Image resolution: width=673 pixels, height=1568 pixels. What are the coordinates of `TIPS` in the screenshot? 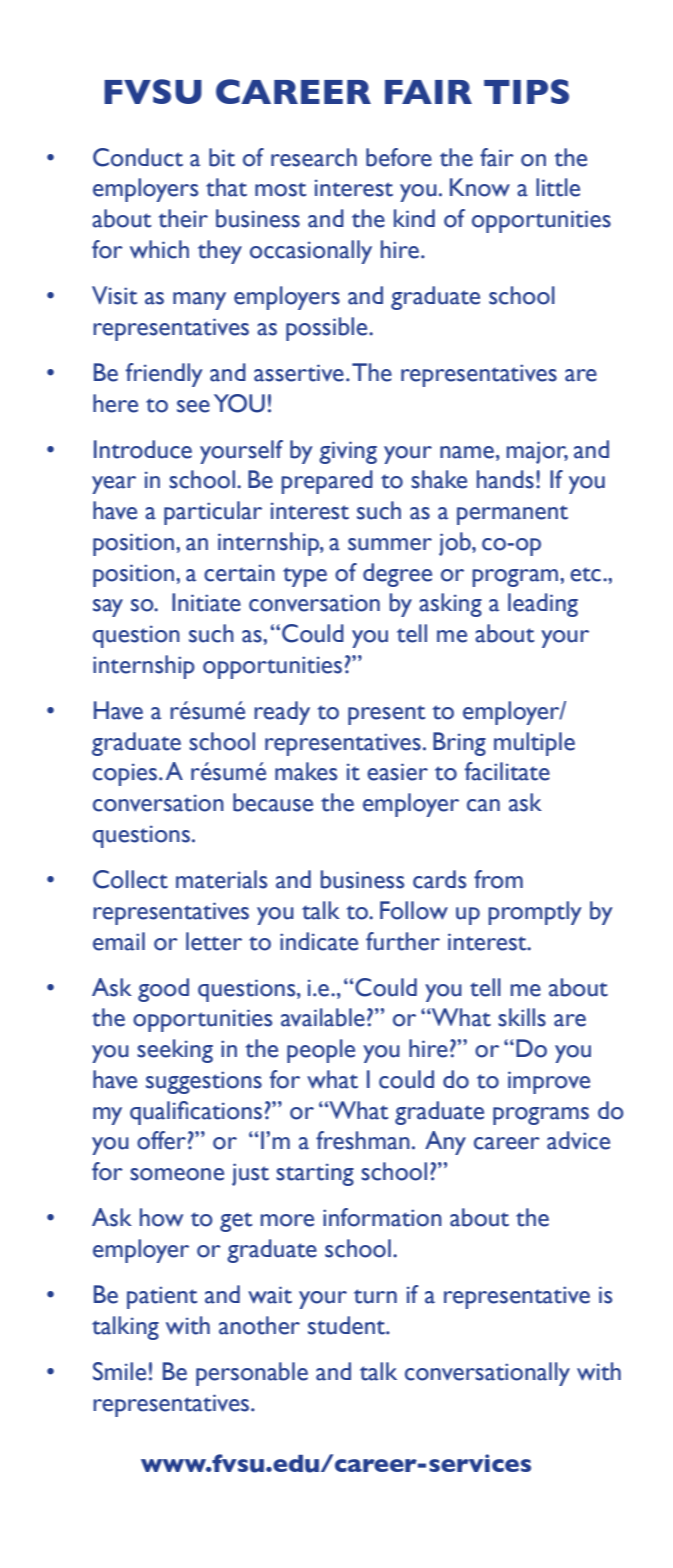 It's located at (526, 91).
